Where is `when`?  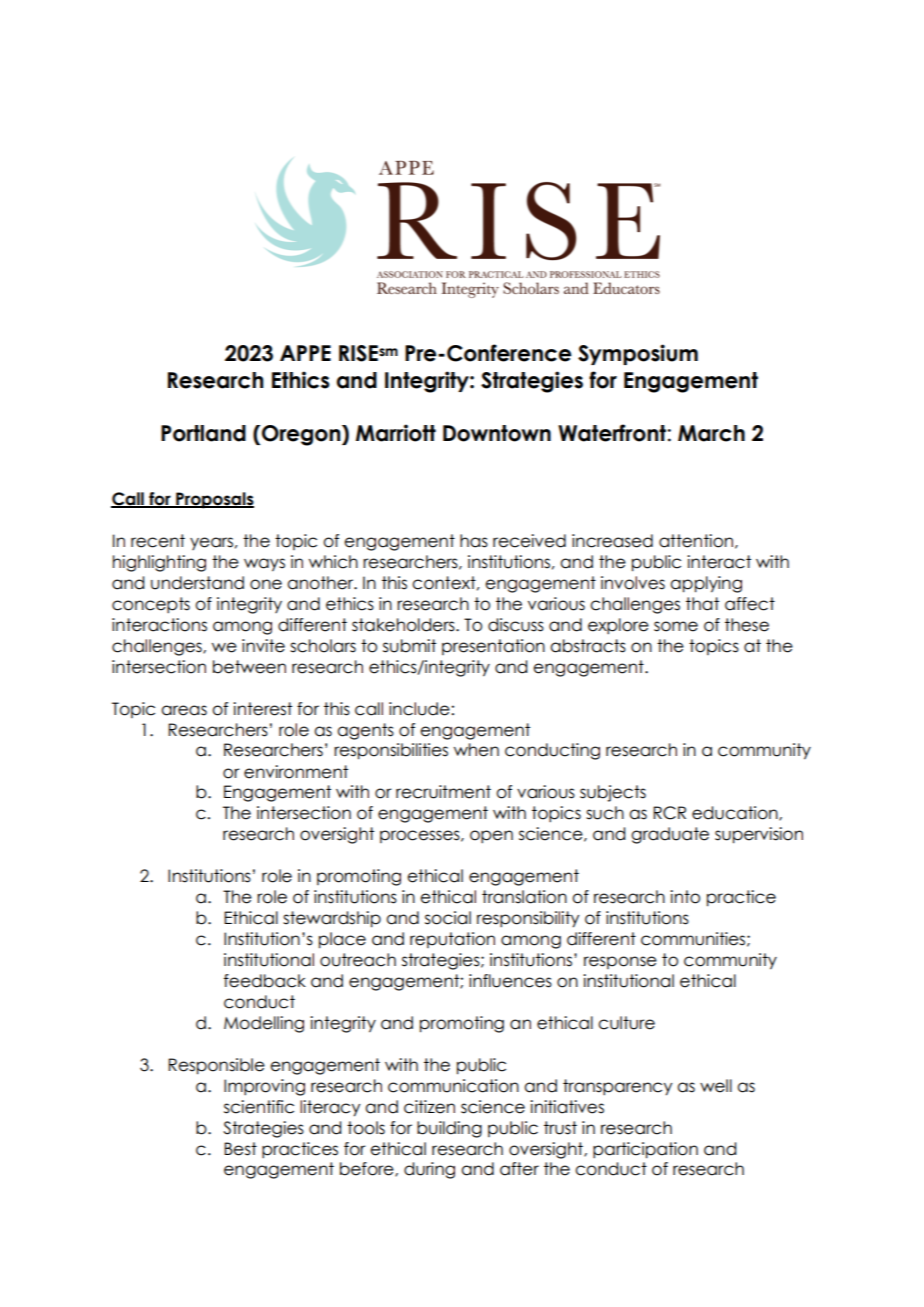
when is located at coordinates (476, 750).
